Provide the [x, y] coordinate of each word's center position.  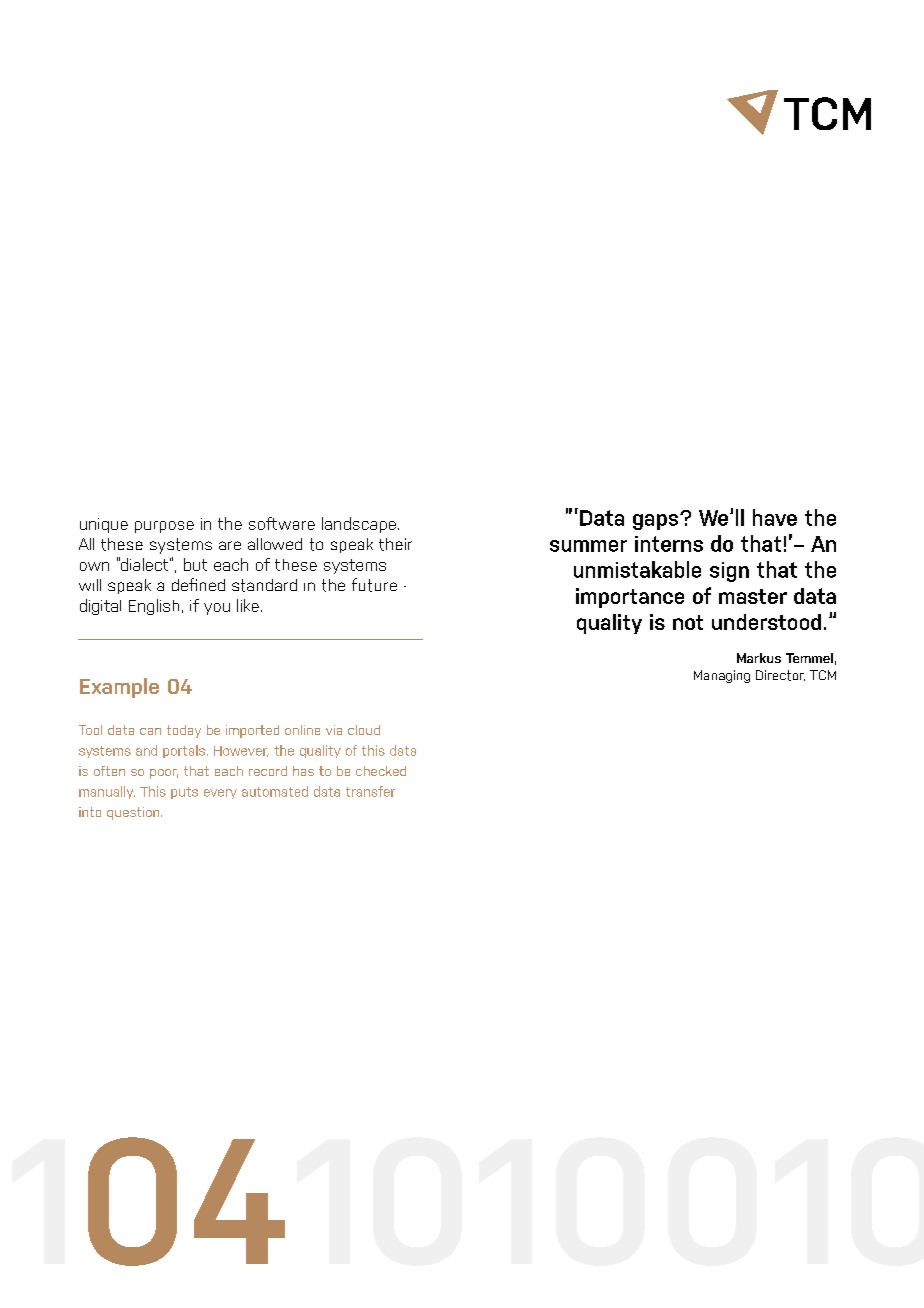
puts [184, 793]
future [374, 585]
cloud [364, 730]
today [184, 731]
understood [766, 622]
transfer [370, 791]
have [775, 517]
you [217, 609]
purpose [164, 527]
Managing [722, 676]
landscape [359, 525]
